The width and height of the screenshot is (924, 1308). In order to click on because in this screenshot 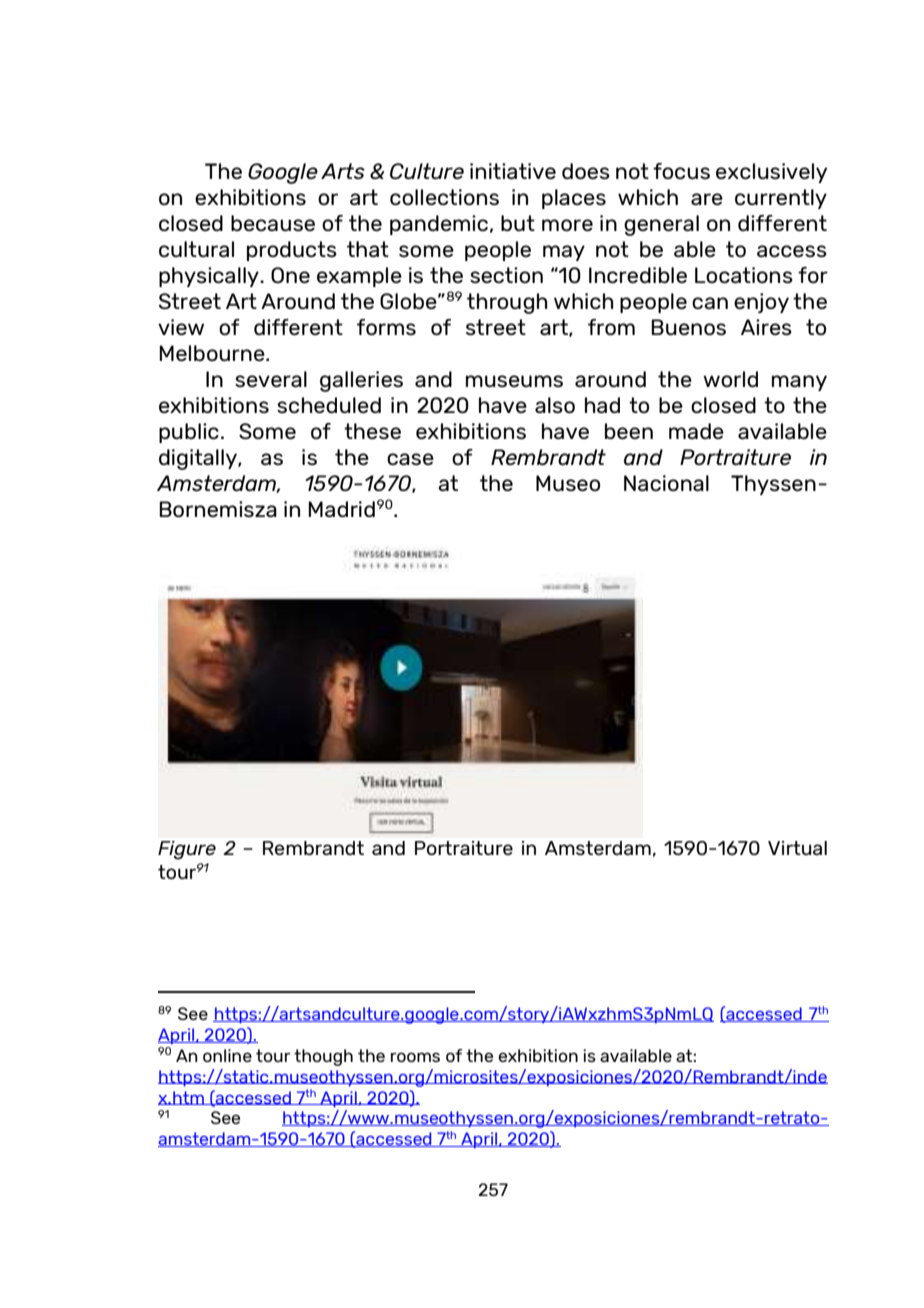, I will do `click(273, 223)`.
